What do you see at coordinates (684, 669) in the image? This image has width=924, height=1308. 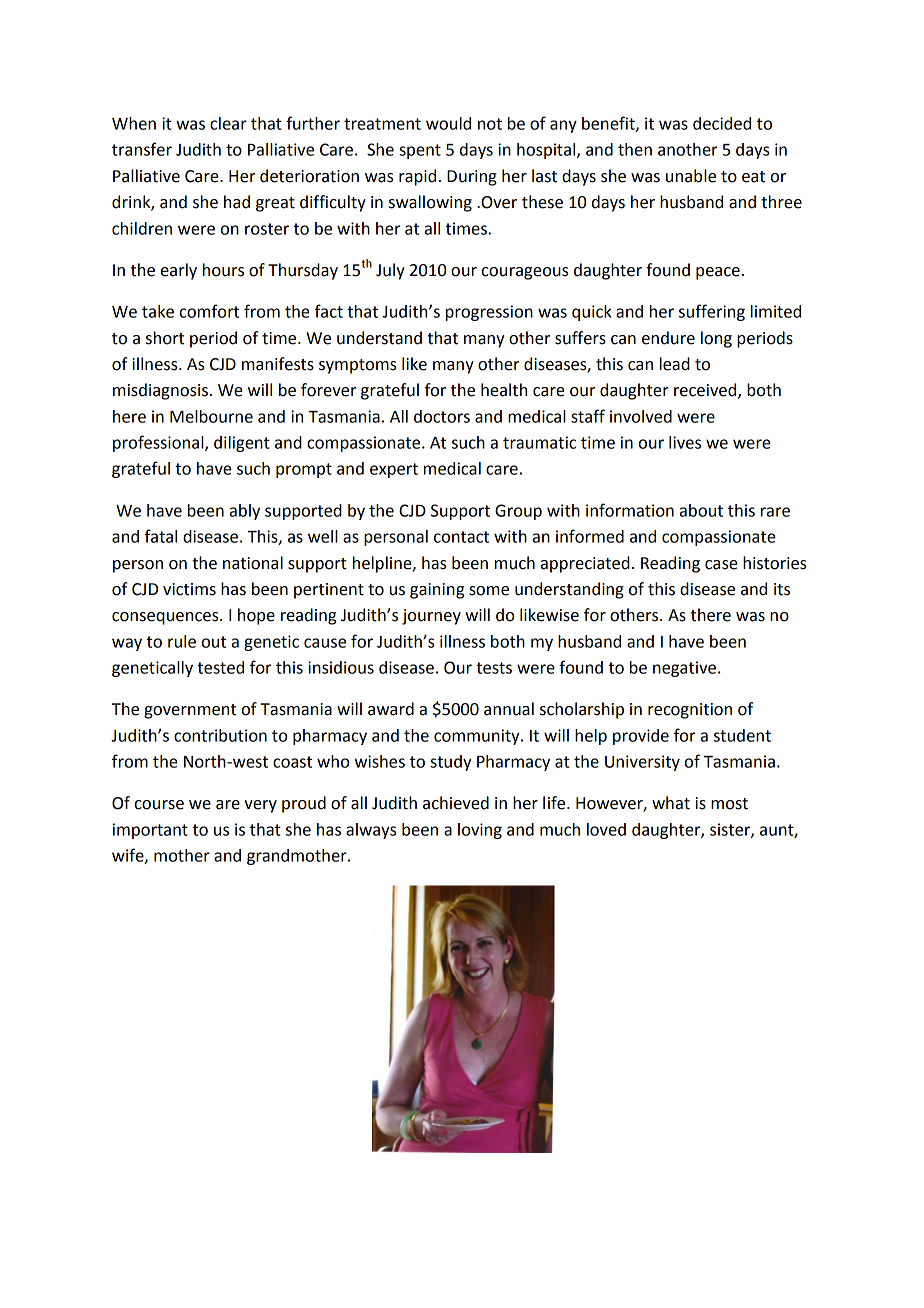 I see `negative` at bounding box center [684, 669].
